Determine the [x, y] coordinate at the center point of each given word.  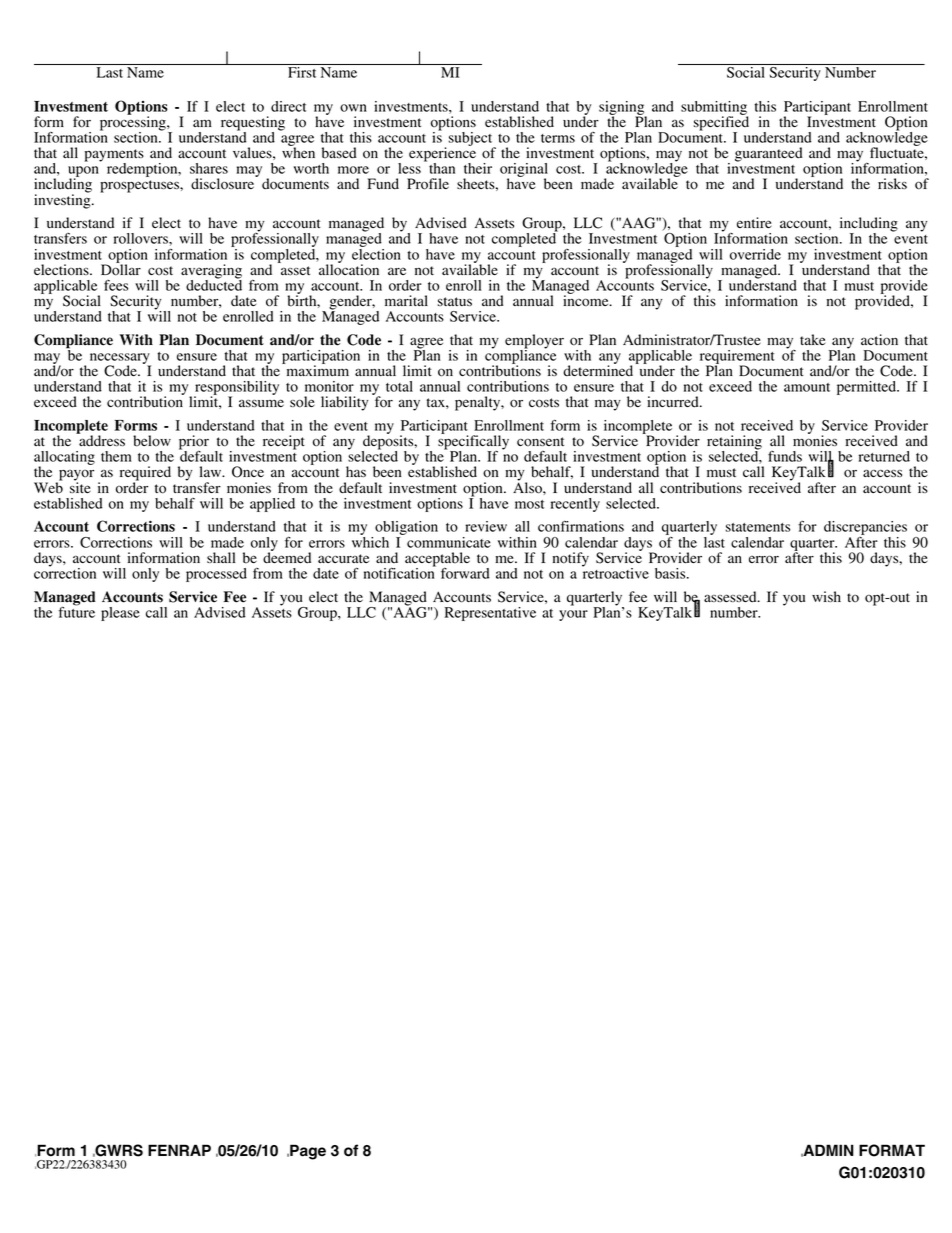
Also [528, 487]
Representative [490, 614]
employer [534, 342]
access [882, 473]
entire [754, 222]
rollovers [142, 238]
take [812, 339]
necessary [120, 360]
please [120, 614]
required [145, 474]
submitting [714, 109]
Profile [428, 184]
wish [826, 596]
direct [288, 106]
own [353, 108]
